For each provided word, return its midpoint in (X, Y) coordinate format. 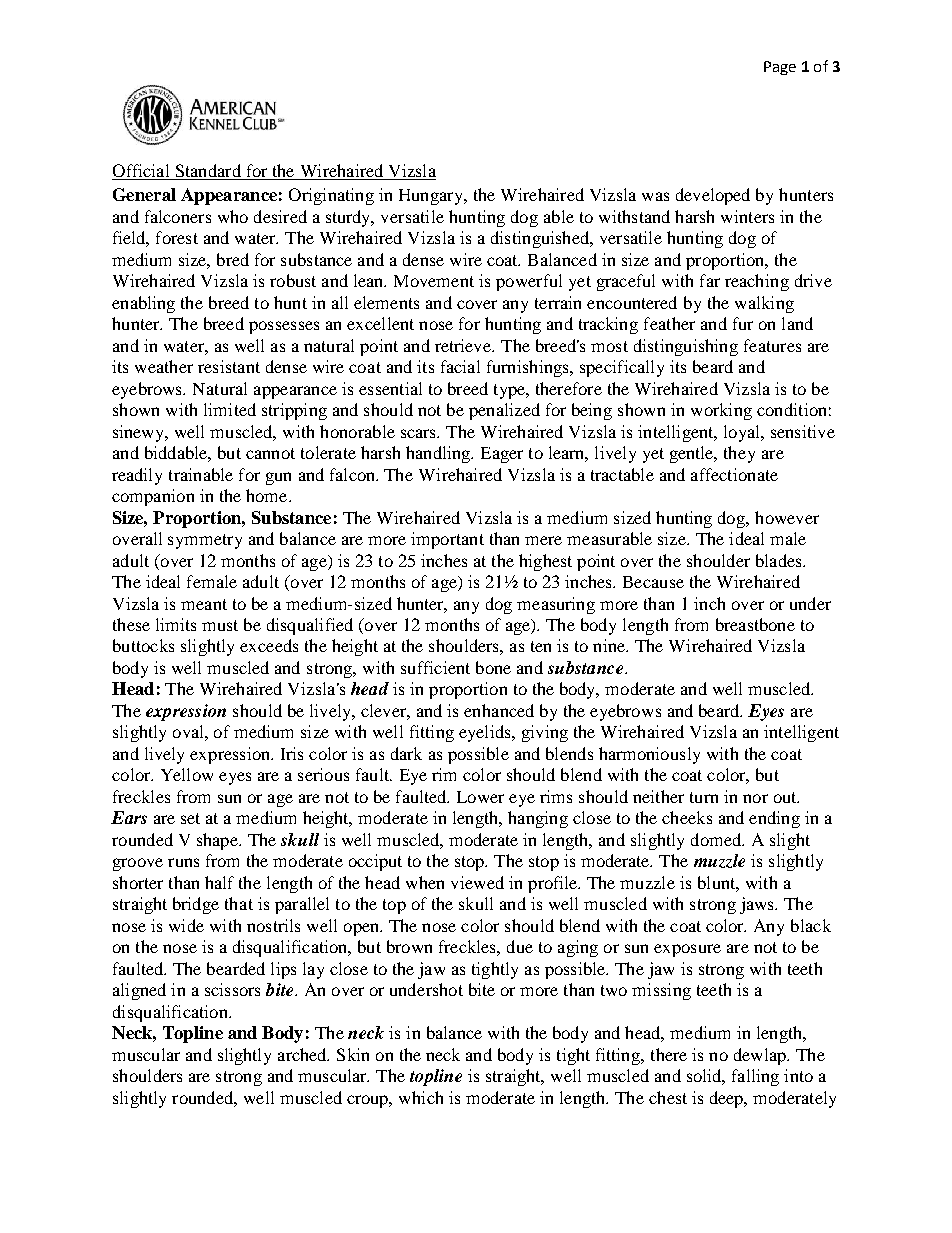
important (447, 540)
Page (780, 68)
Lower (480, 797)
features (772, 345)
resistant (229, 366)
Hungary (432, 197)
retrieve (464, 345)
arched (303, 1054)
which (421, 1097)
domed (717, 839)
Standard (208, 170)
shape (219, 841)
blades (780, 560)
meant (204, 604)
